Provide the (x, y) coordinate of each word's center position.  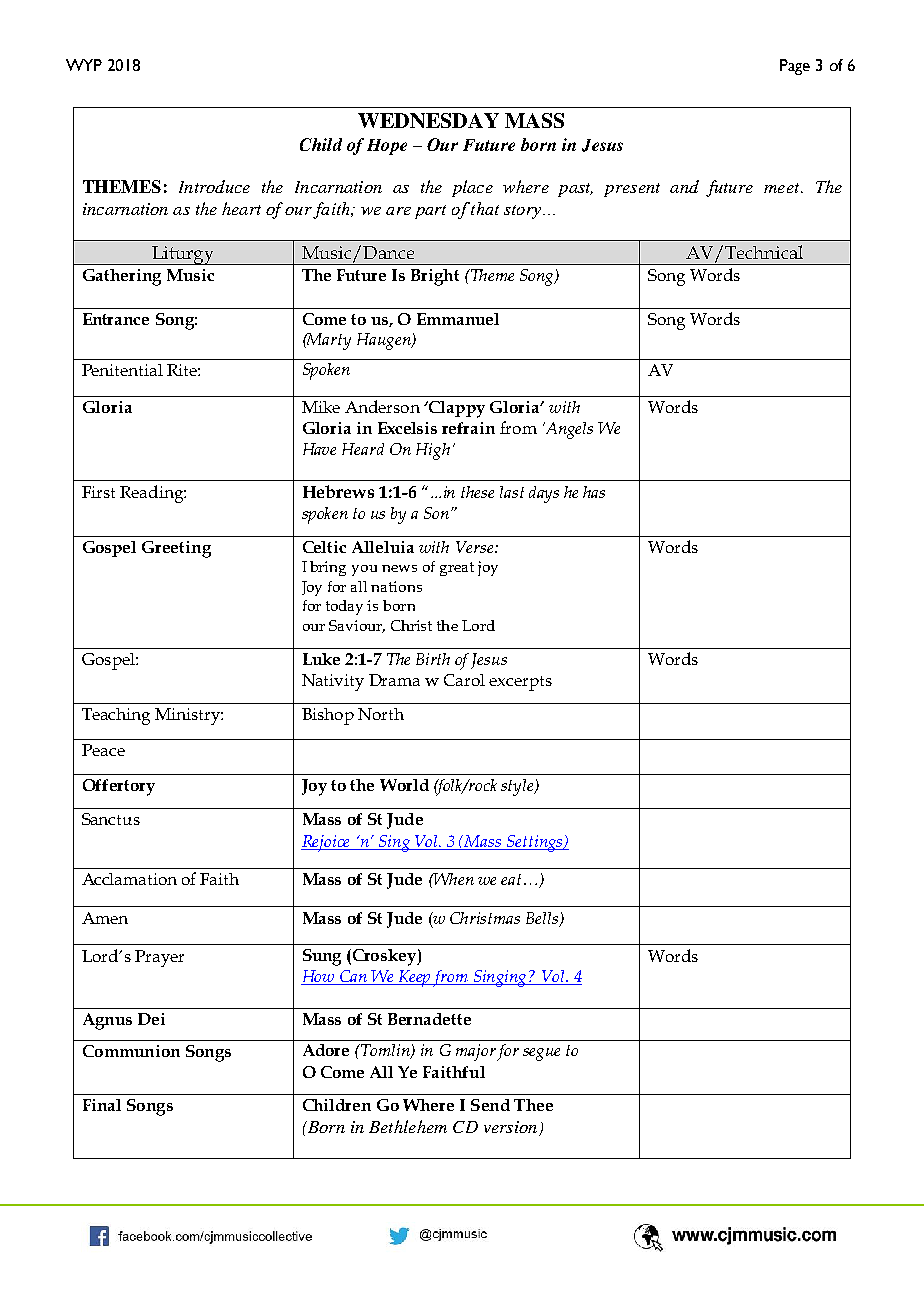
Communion (131, 1051)
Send (490, 1105)
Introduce (214, 186)
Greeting (176, 549)
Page (795, 67)
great (457, 569)
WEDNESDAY (428, 120)
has (594, 492)
